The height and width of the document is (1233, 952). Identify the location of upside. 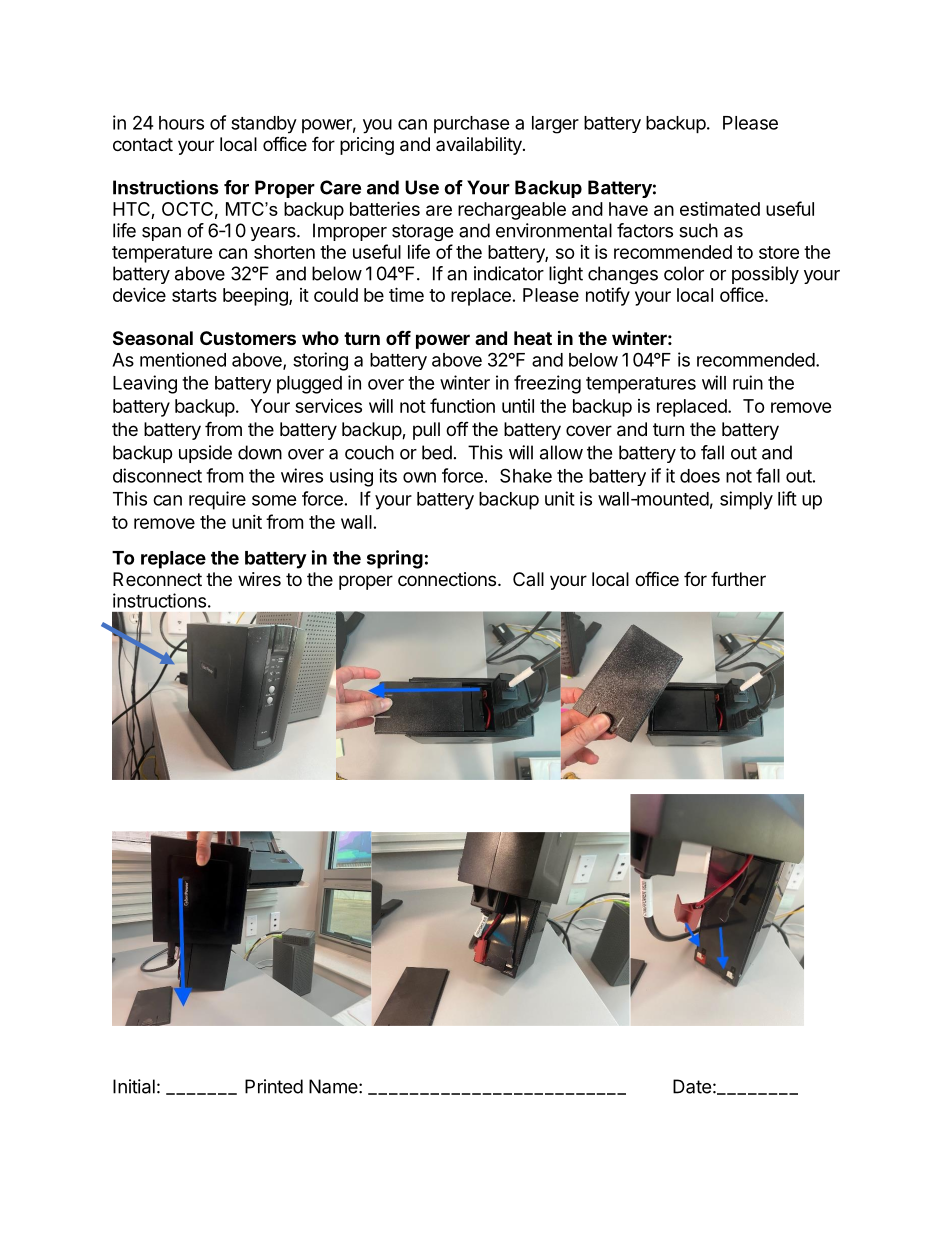
(205, 454).
